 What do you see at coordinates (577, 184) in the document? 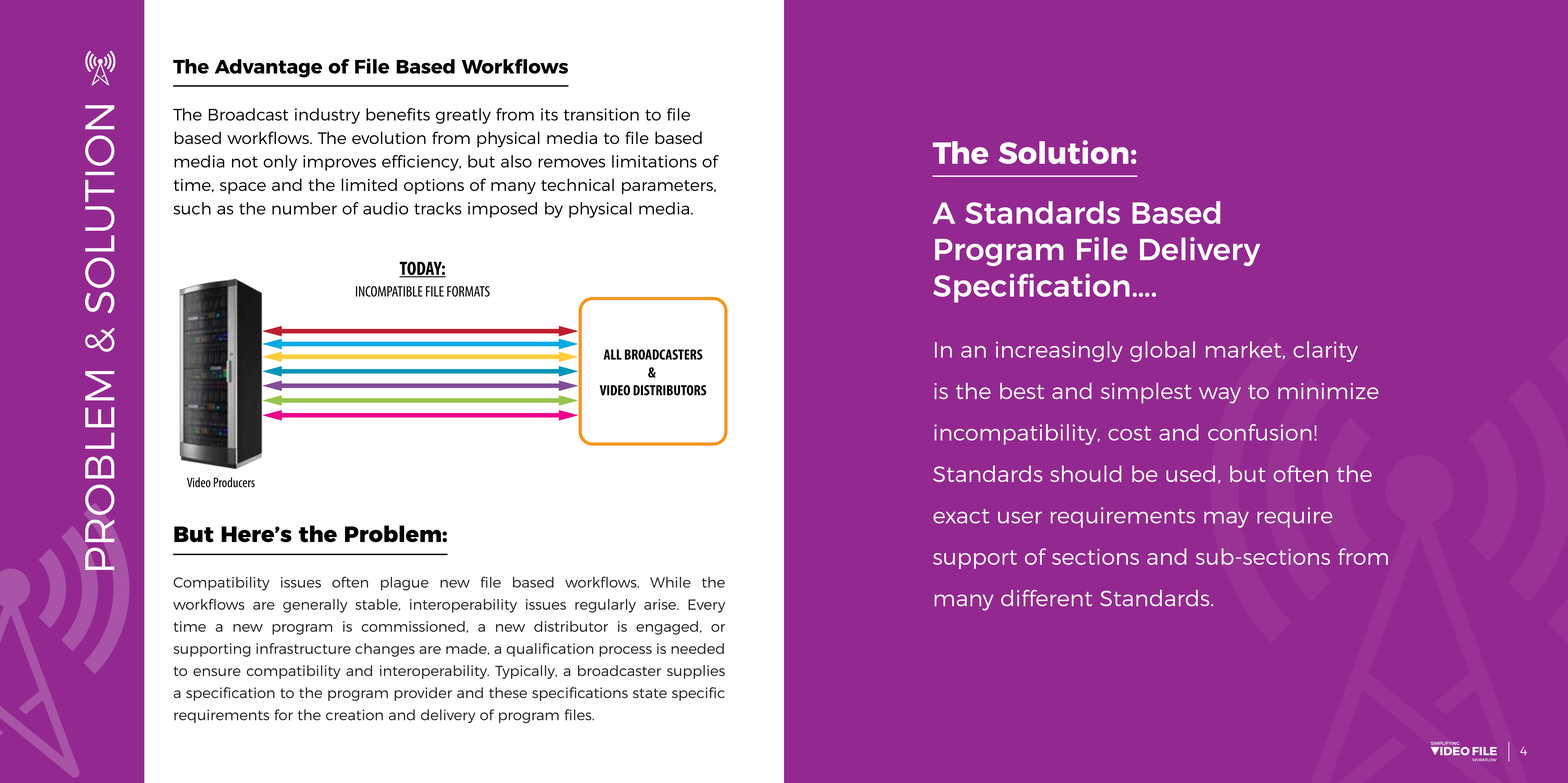
I see `technical` at bounding box center [577, 184].
